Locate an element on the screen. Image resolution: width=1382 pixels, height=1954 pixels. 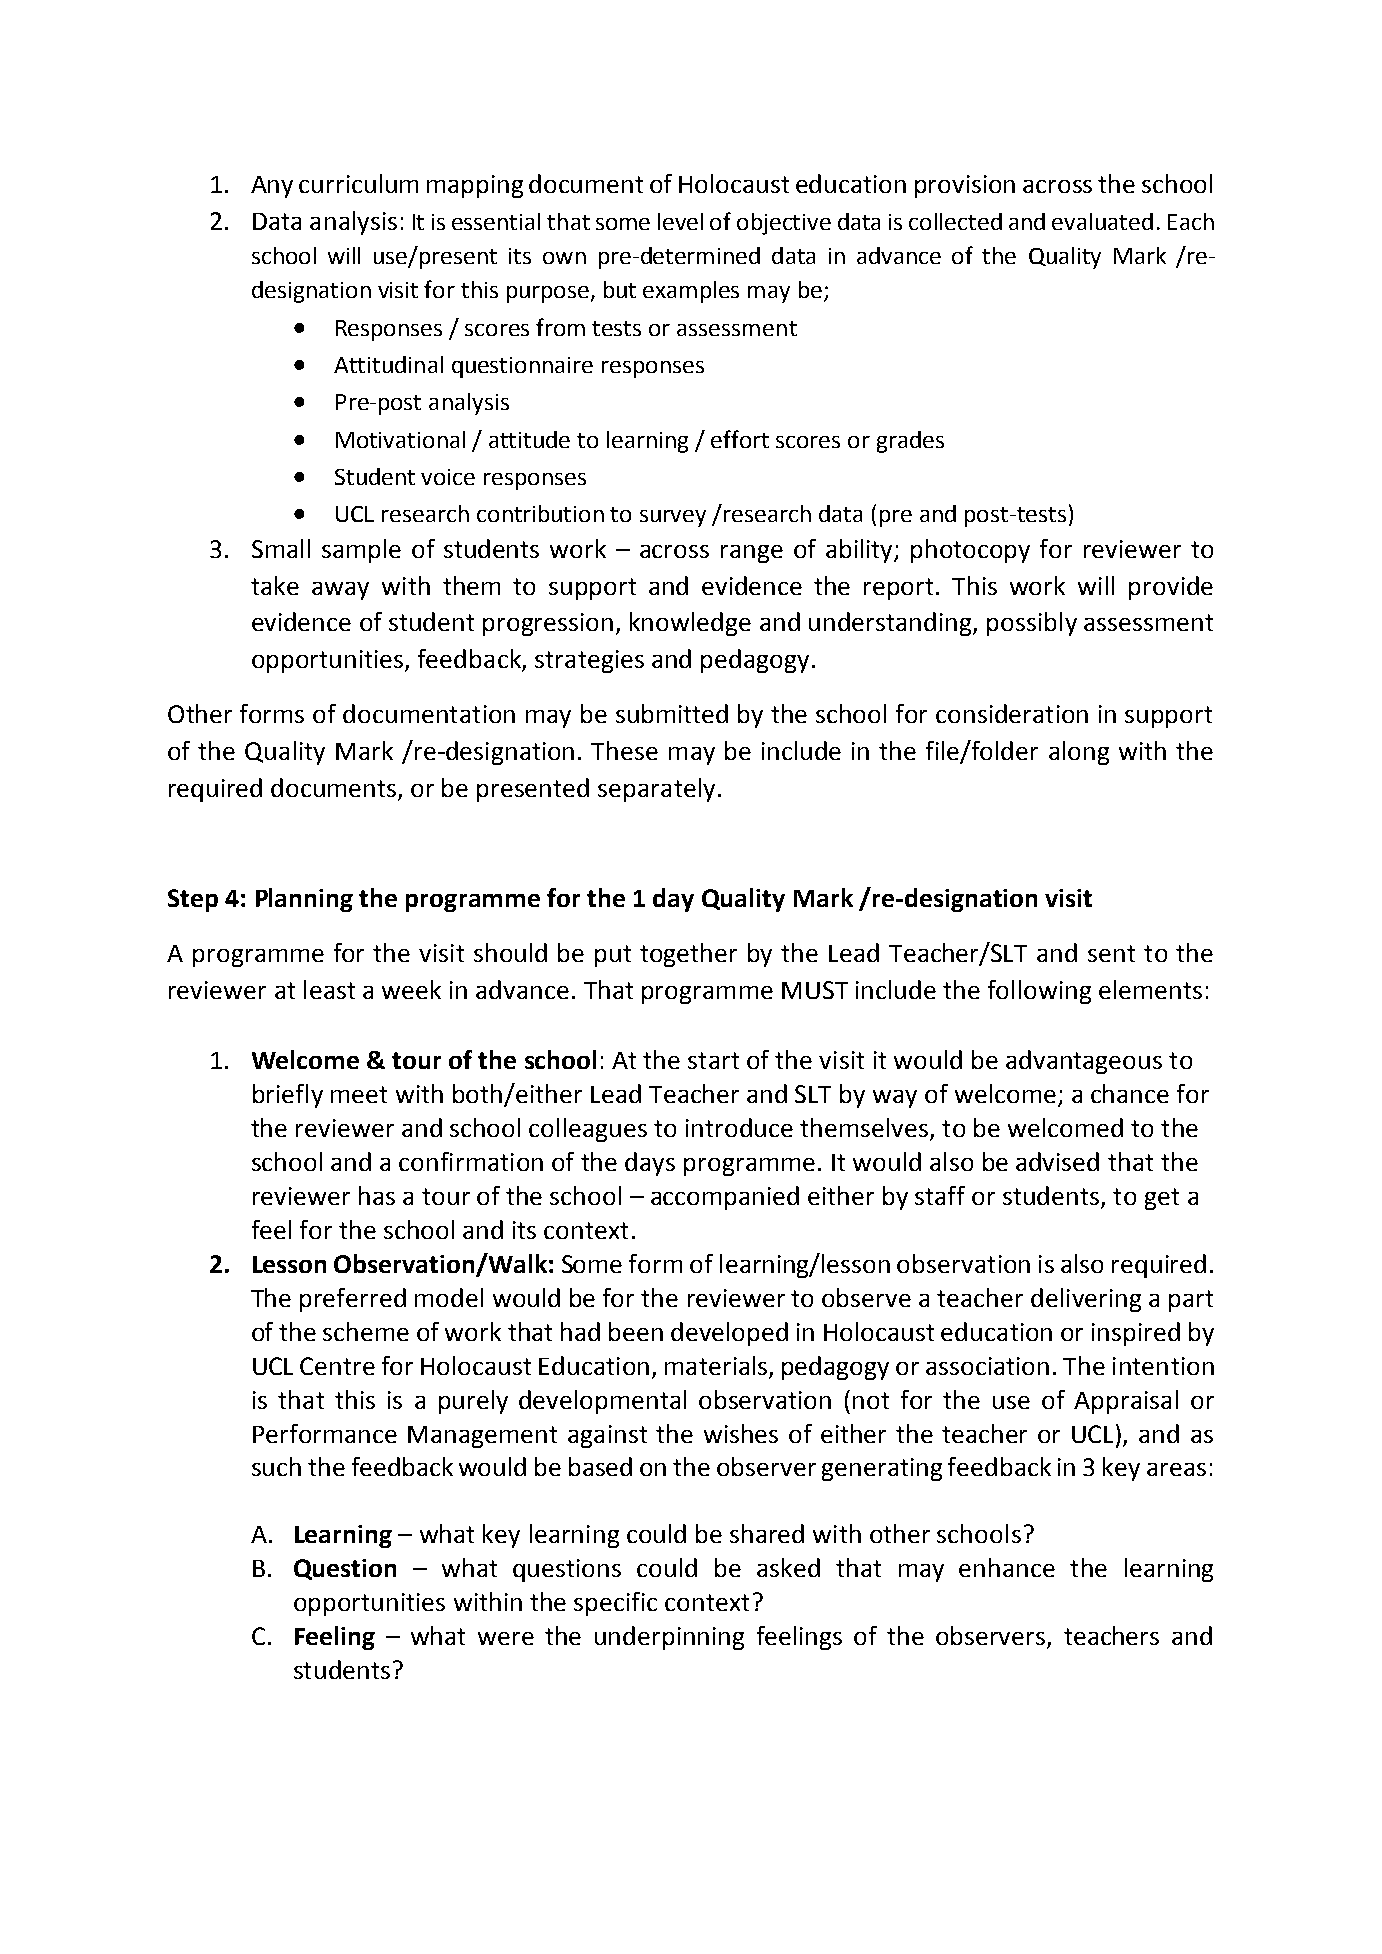
briefly is located at coordinates (288, 1096).
